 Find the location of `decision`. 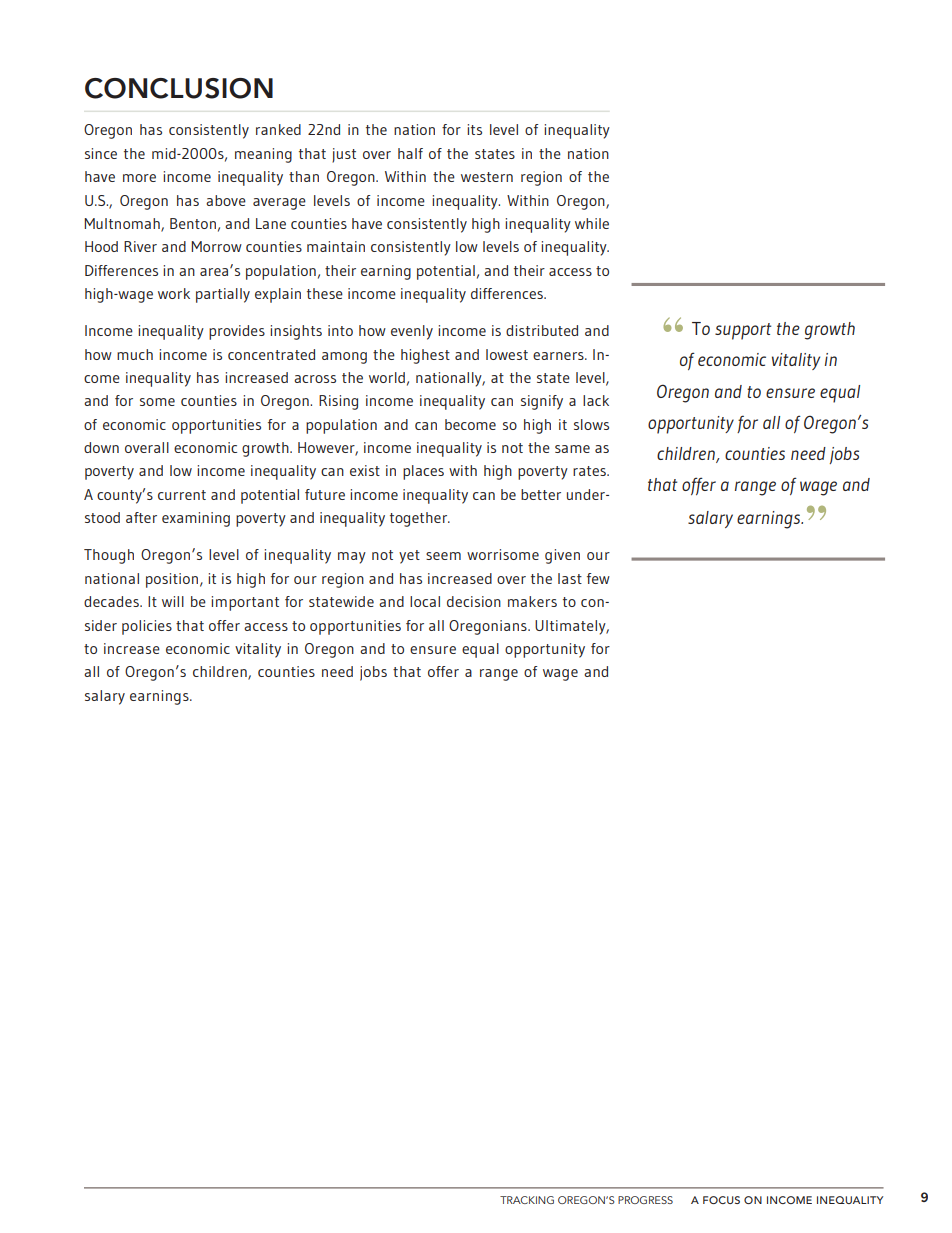

decision is located at coordinates (474, 601).
